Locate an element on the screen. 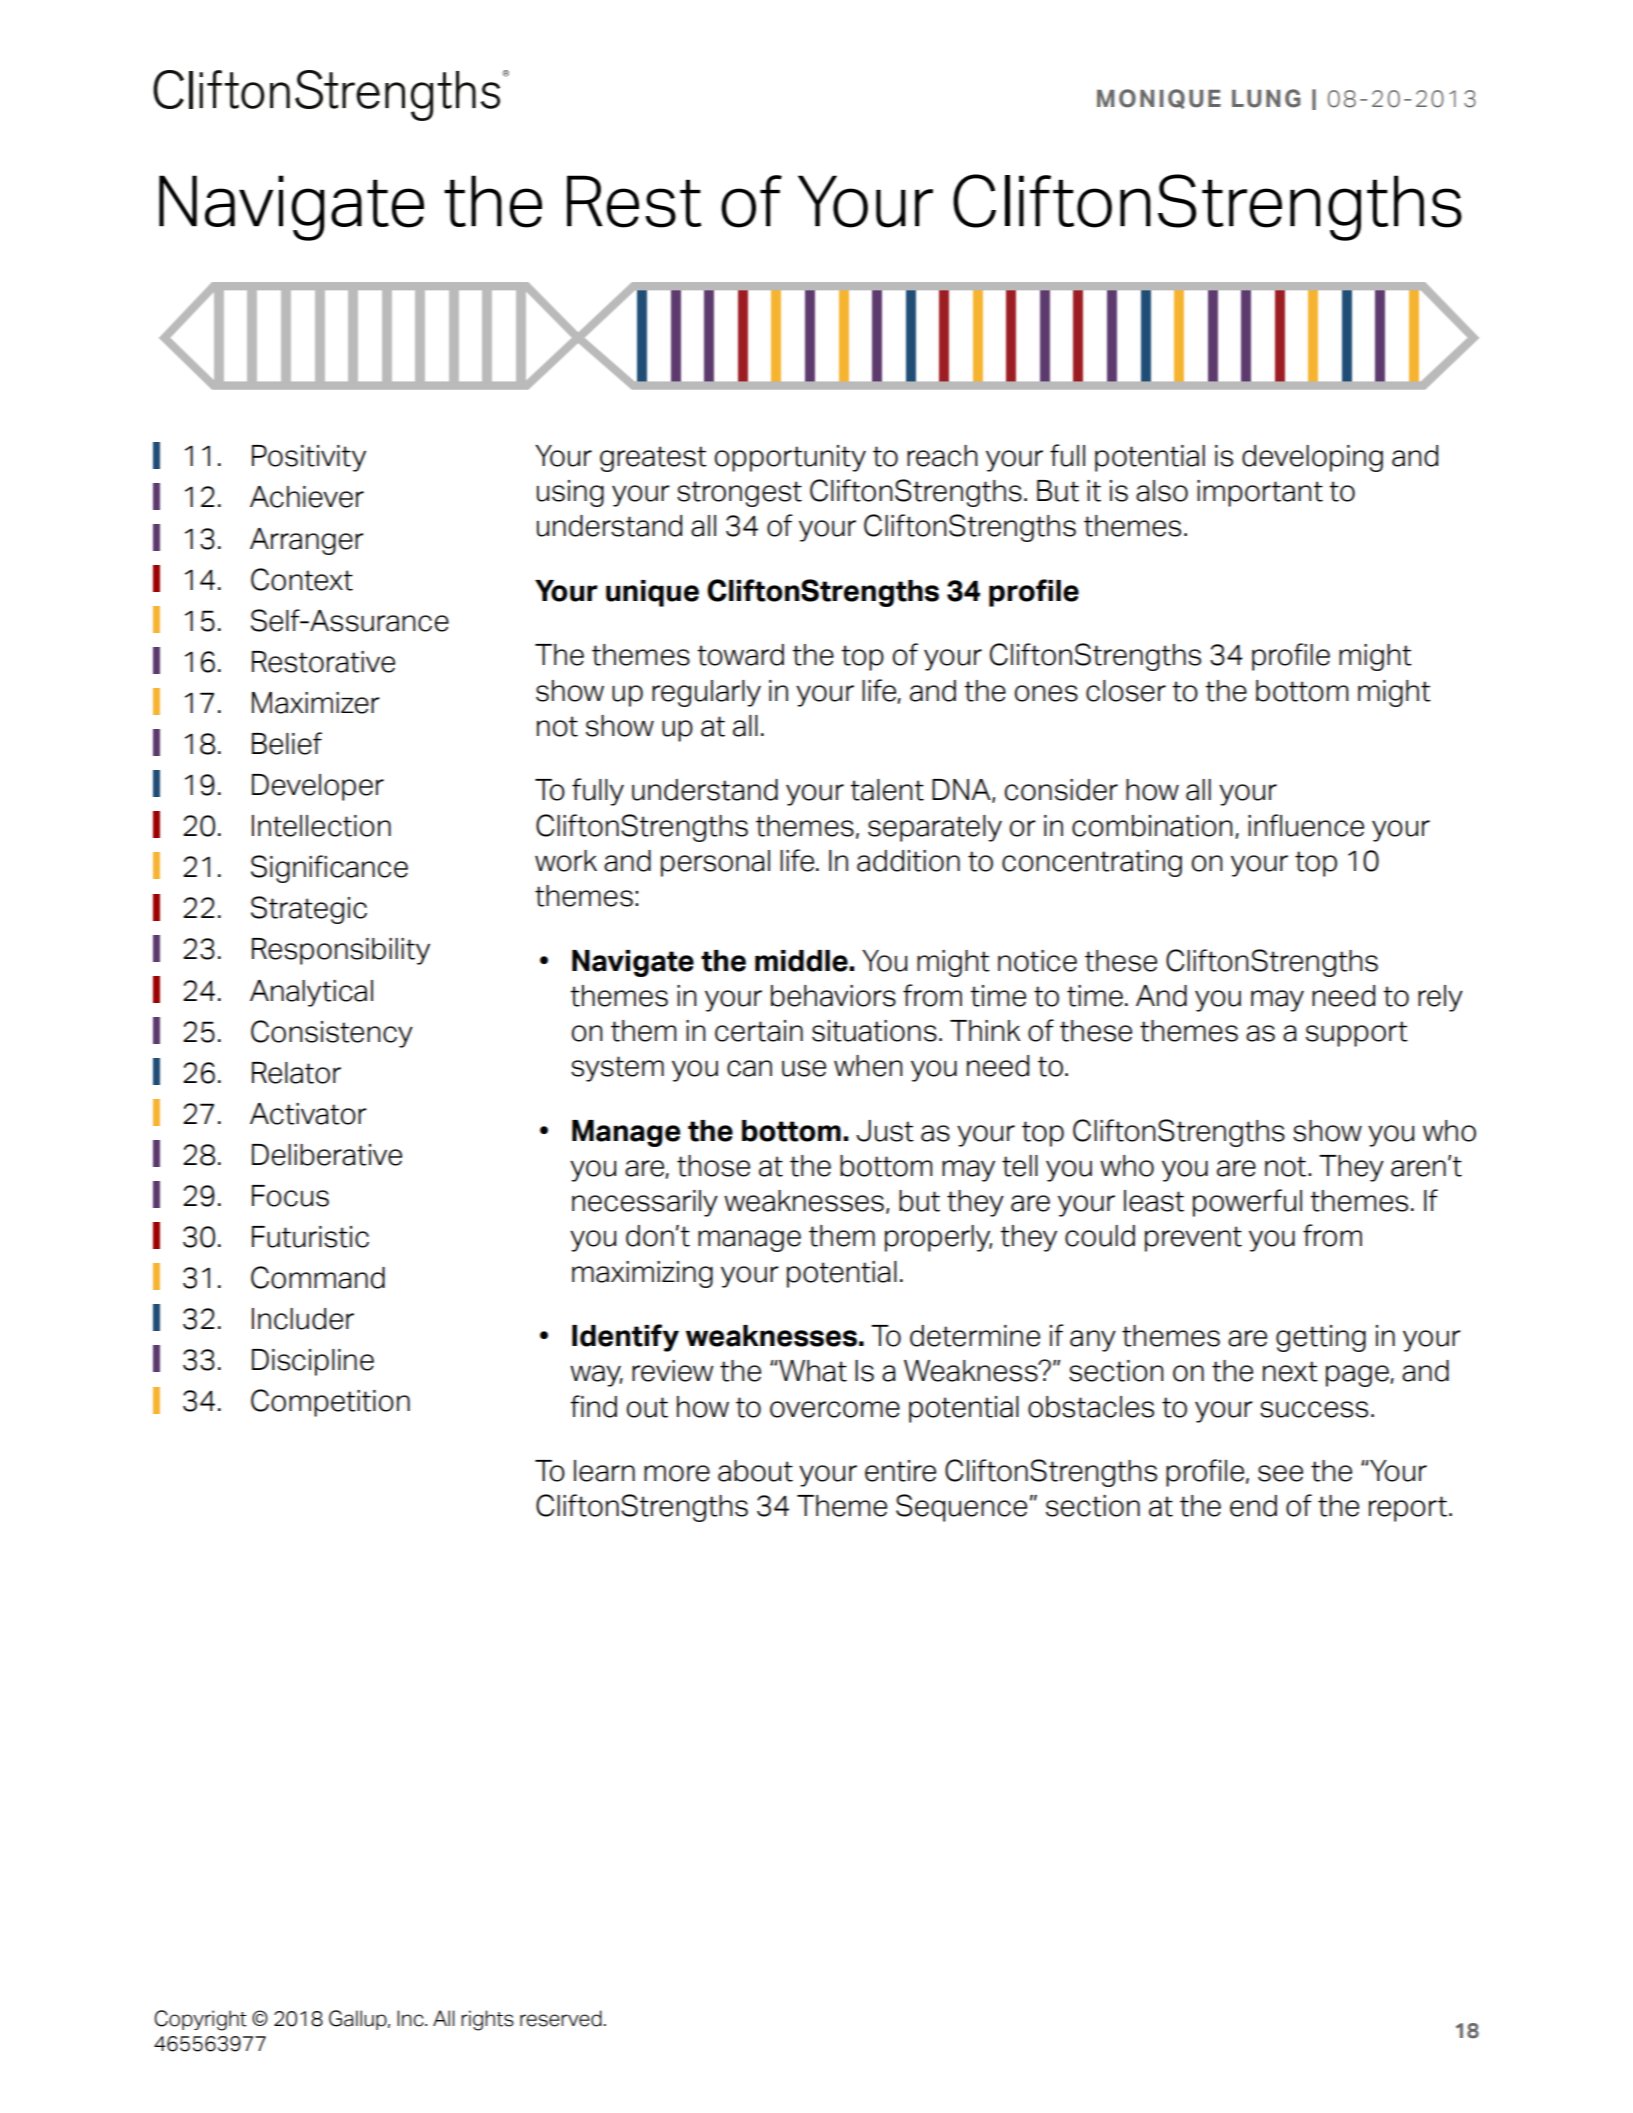 Image resolution: width=1633 pixels, height=2113 pixels. influence is located at coordinates (1306, 825).
